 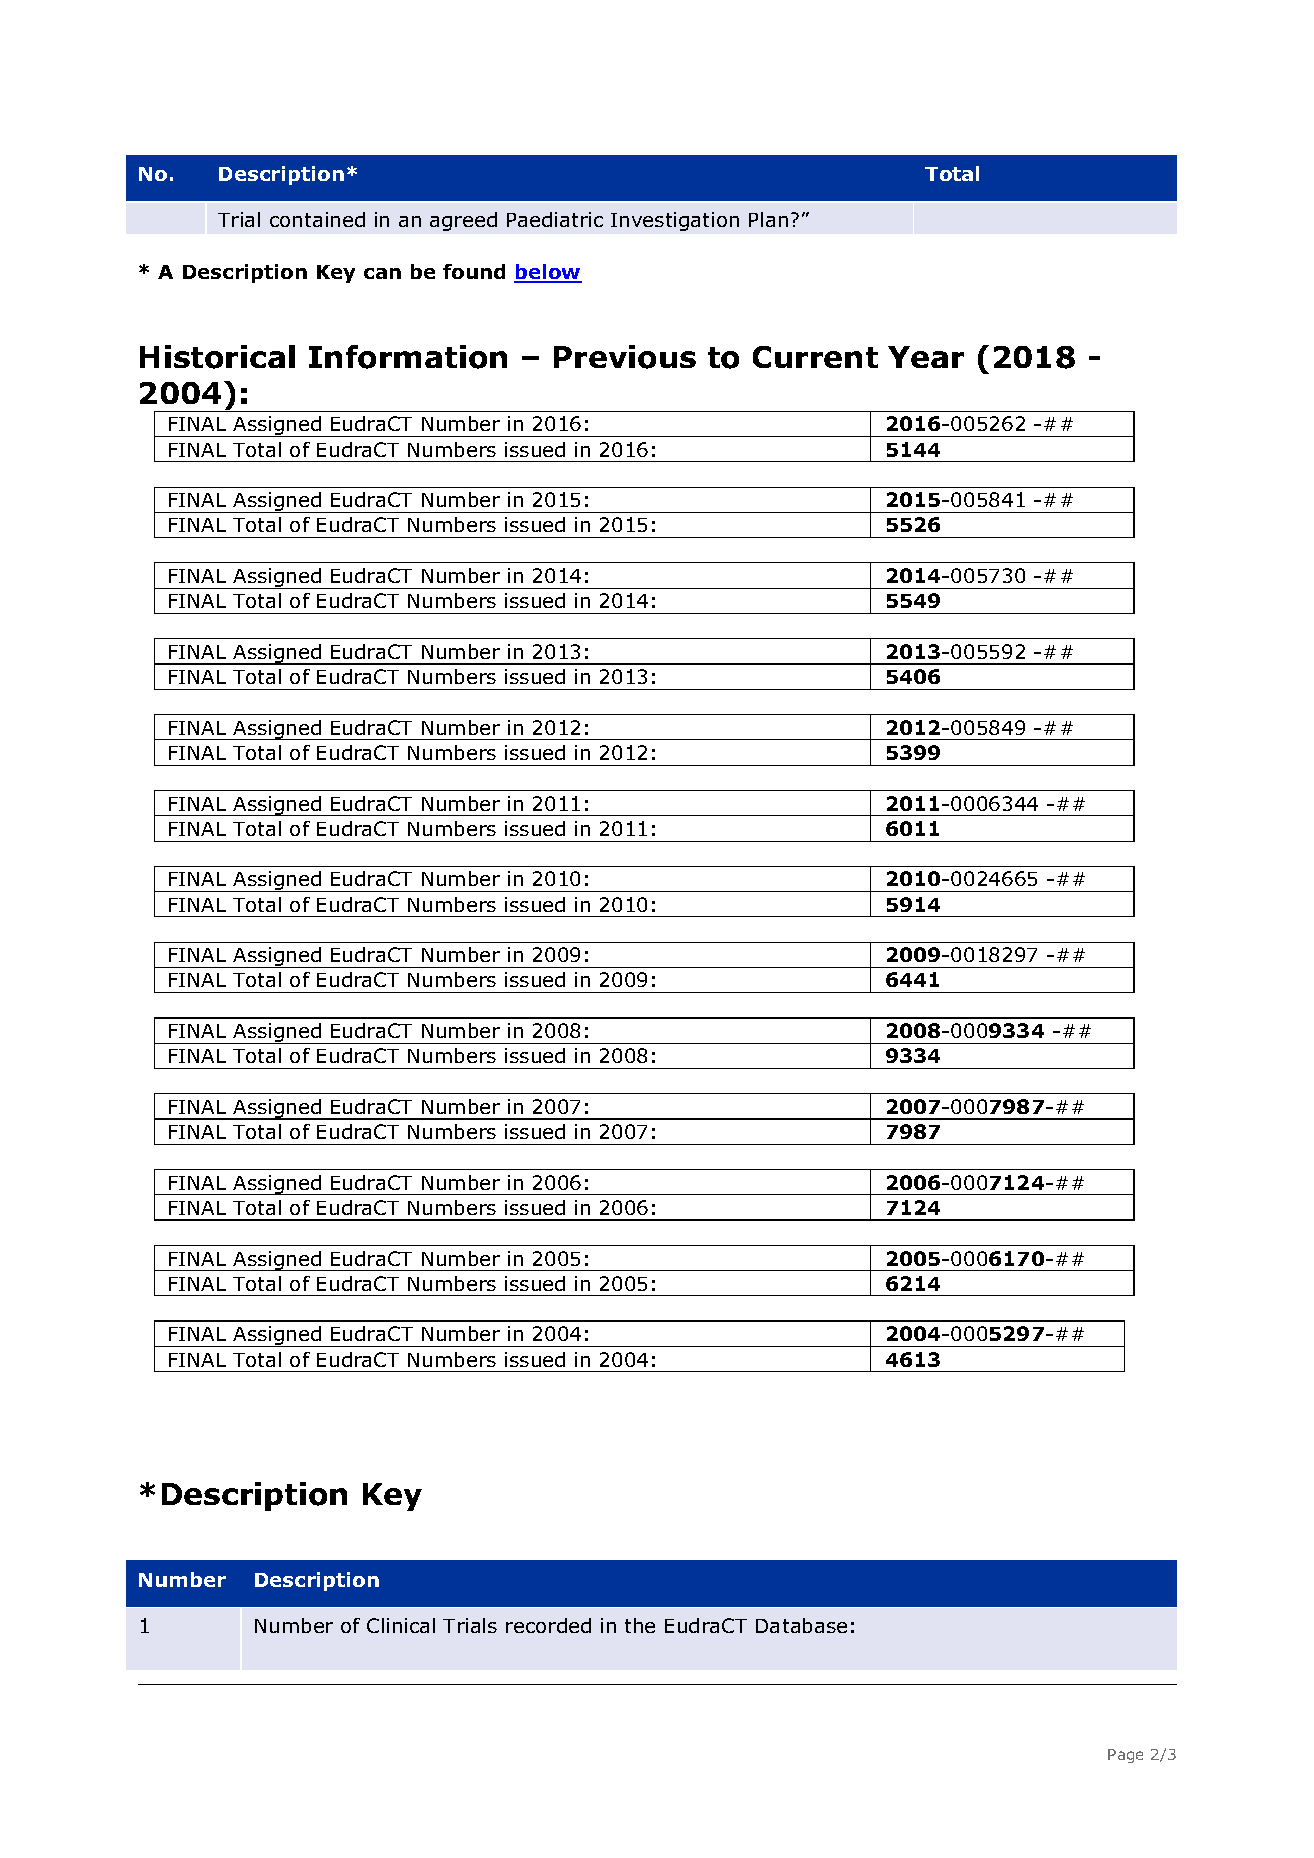 I want to click on Clinical, so click(x=401, y=1625).
